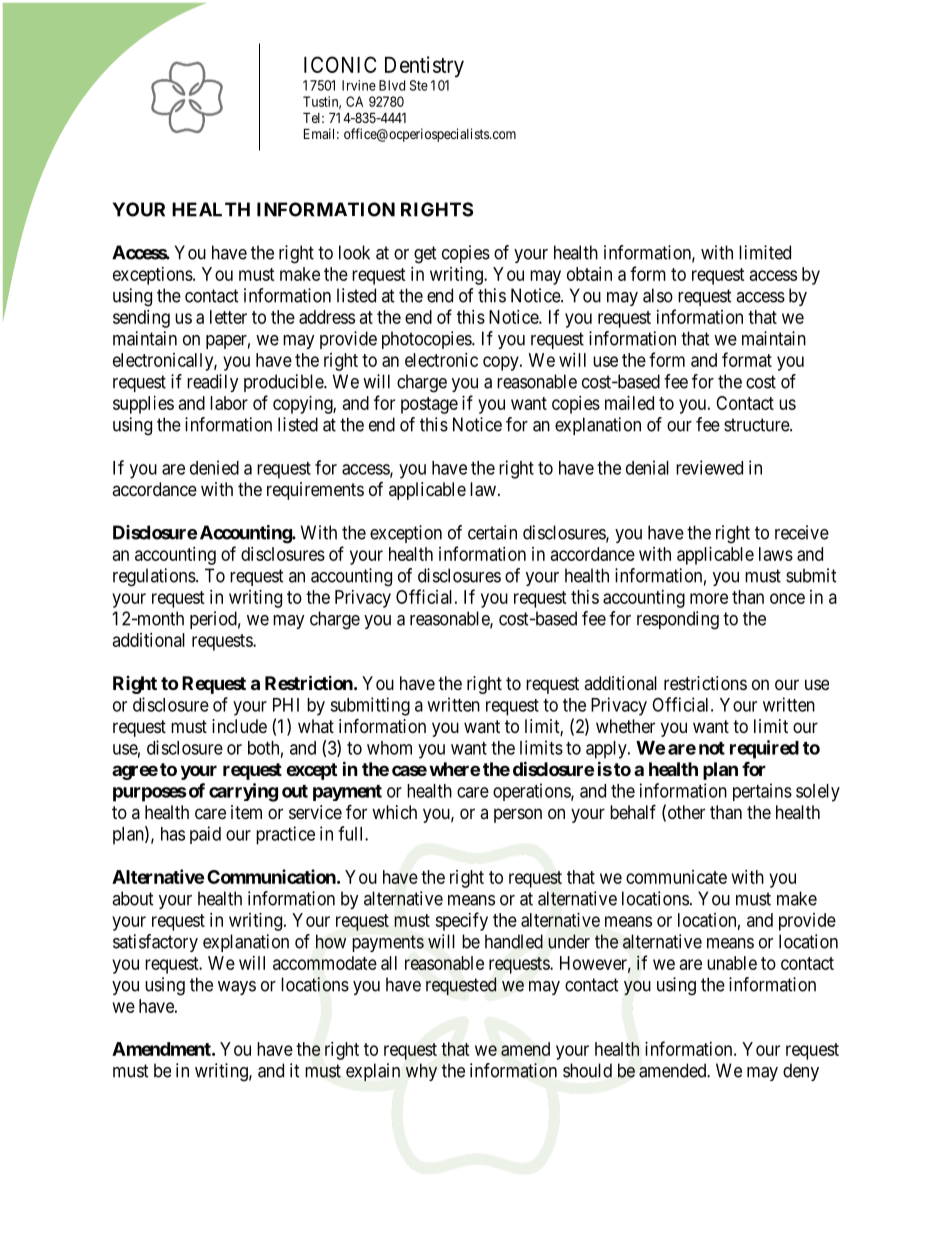 This image has width=952, height=1233. I want to click on ways, so click(237, 988).
